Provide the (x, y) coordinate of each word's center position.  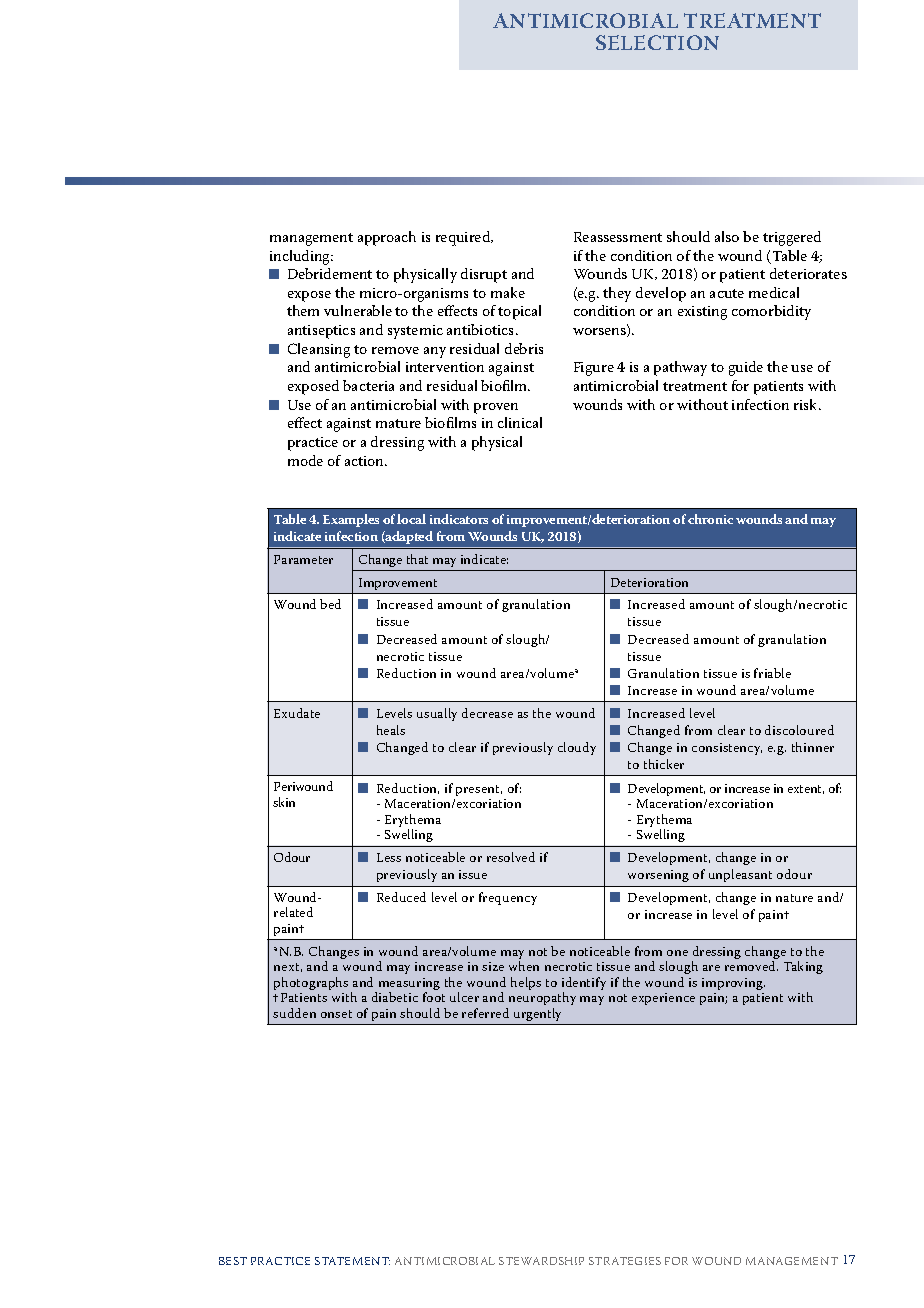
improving (733, 984)
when (524, 966)
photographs (311, 983)
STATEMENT (352, 1261)
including (301, 257)
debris (524, 348)
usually (437, 714)
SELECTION (657, 42)
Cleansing (319, 350)
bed (330, 604)
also (727, 236)
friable (772, 673)
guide (746, 368)
